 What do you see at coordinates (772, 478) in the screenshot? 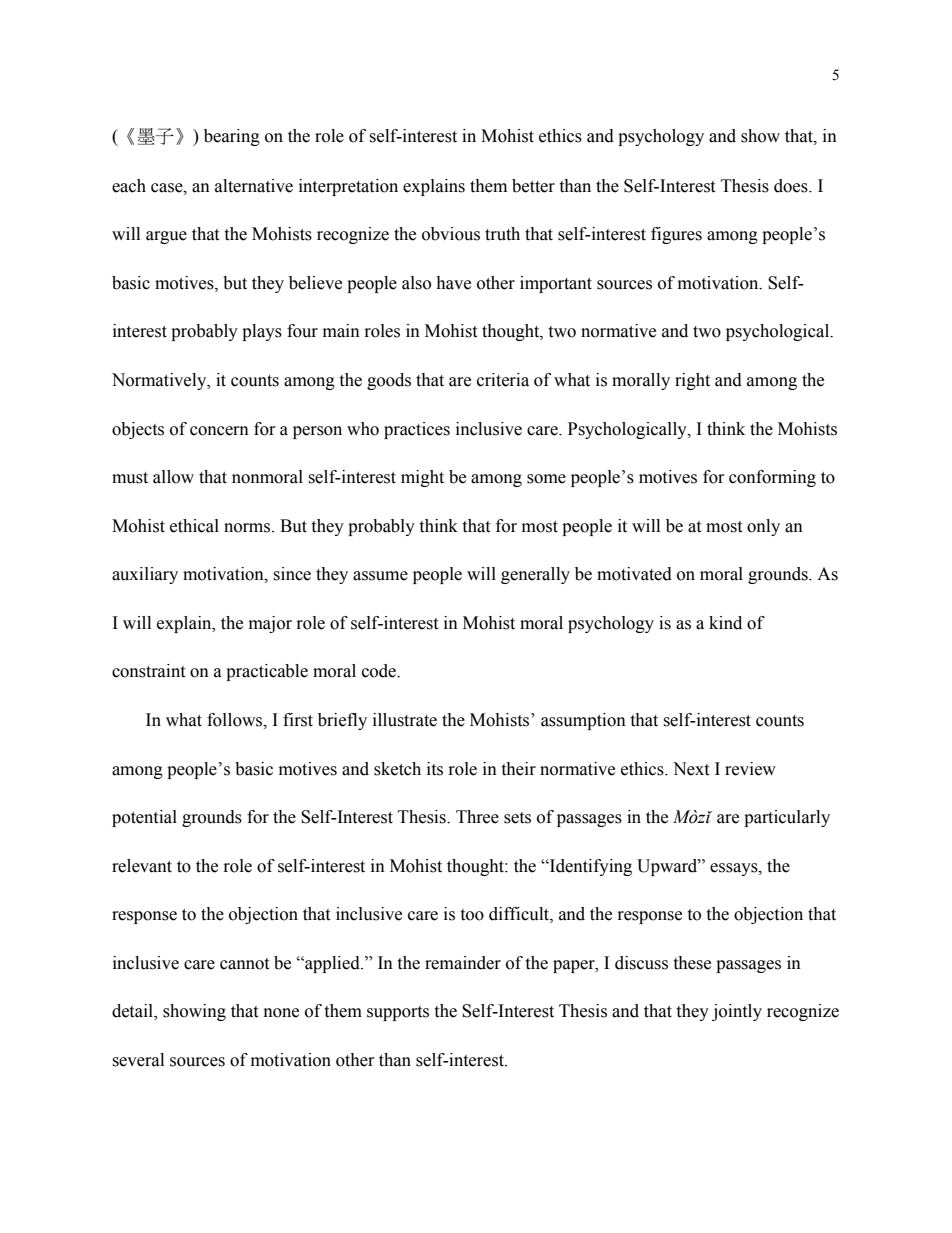
I see `conforming` at bounding box center [772, 478].
